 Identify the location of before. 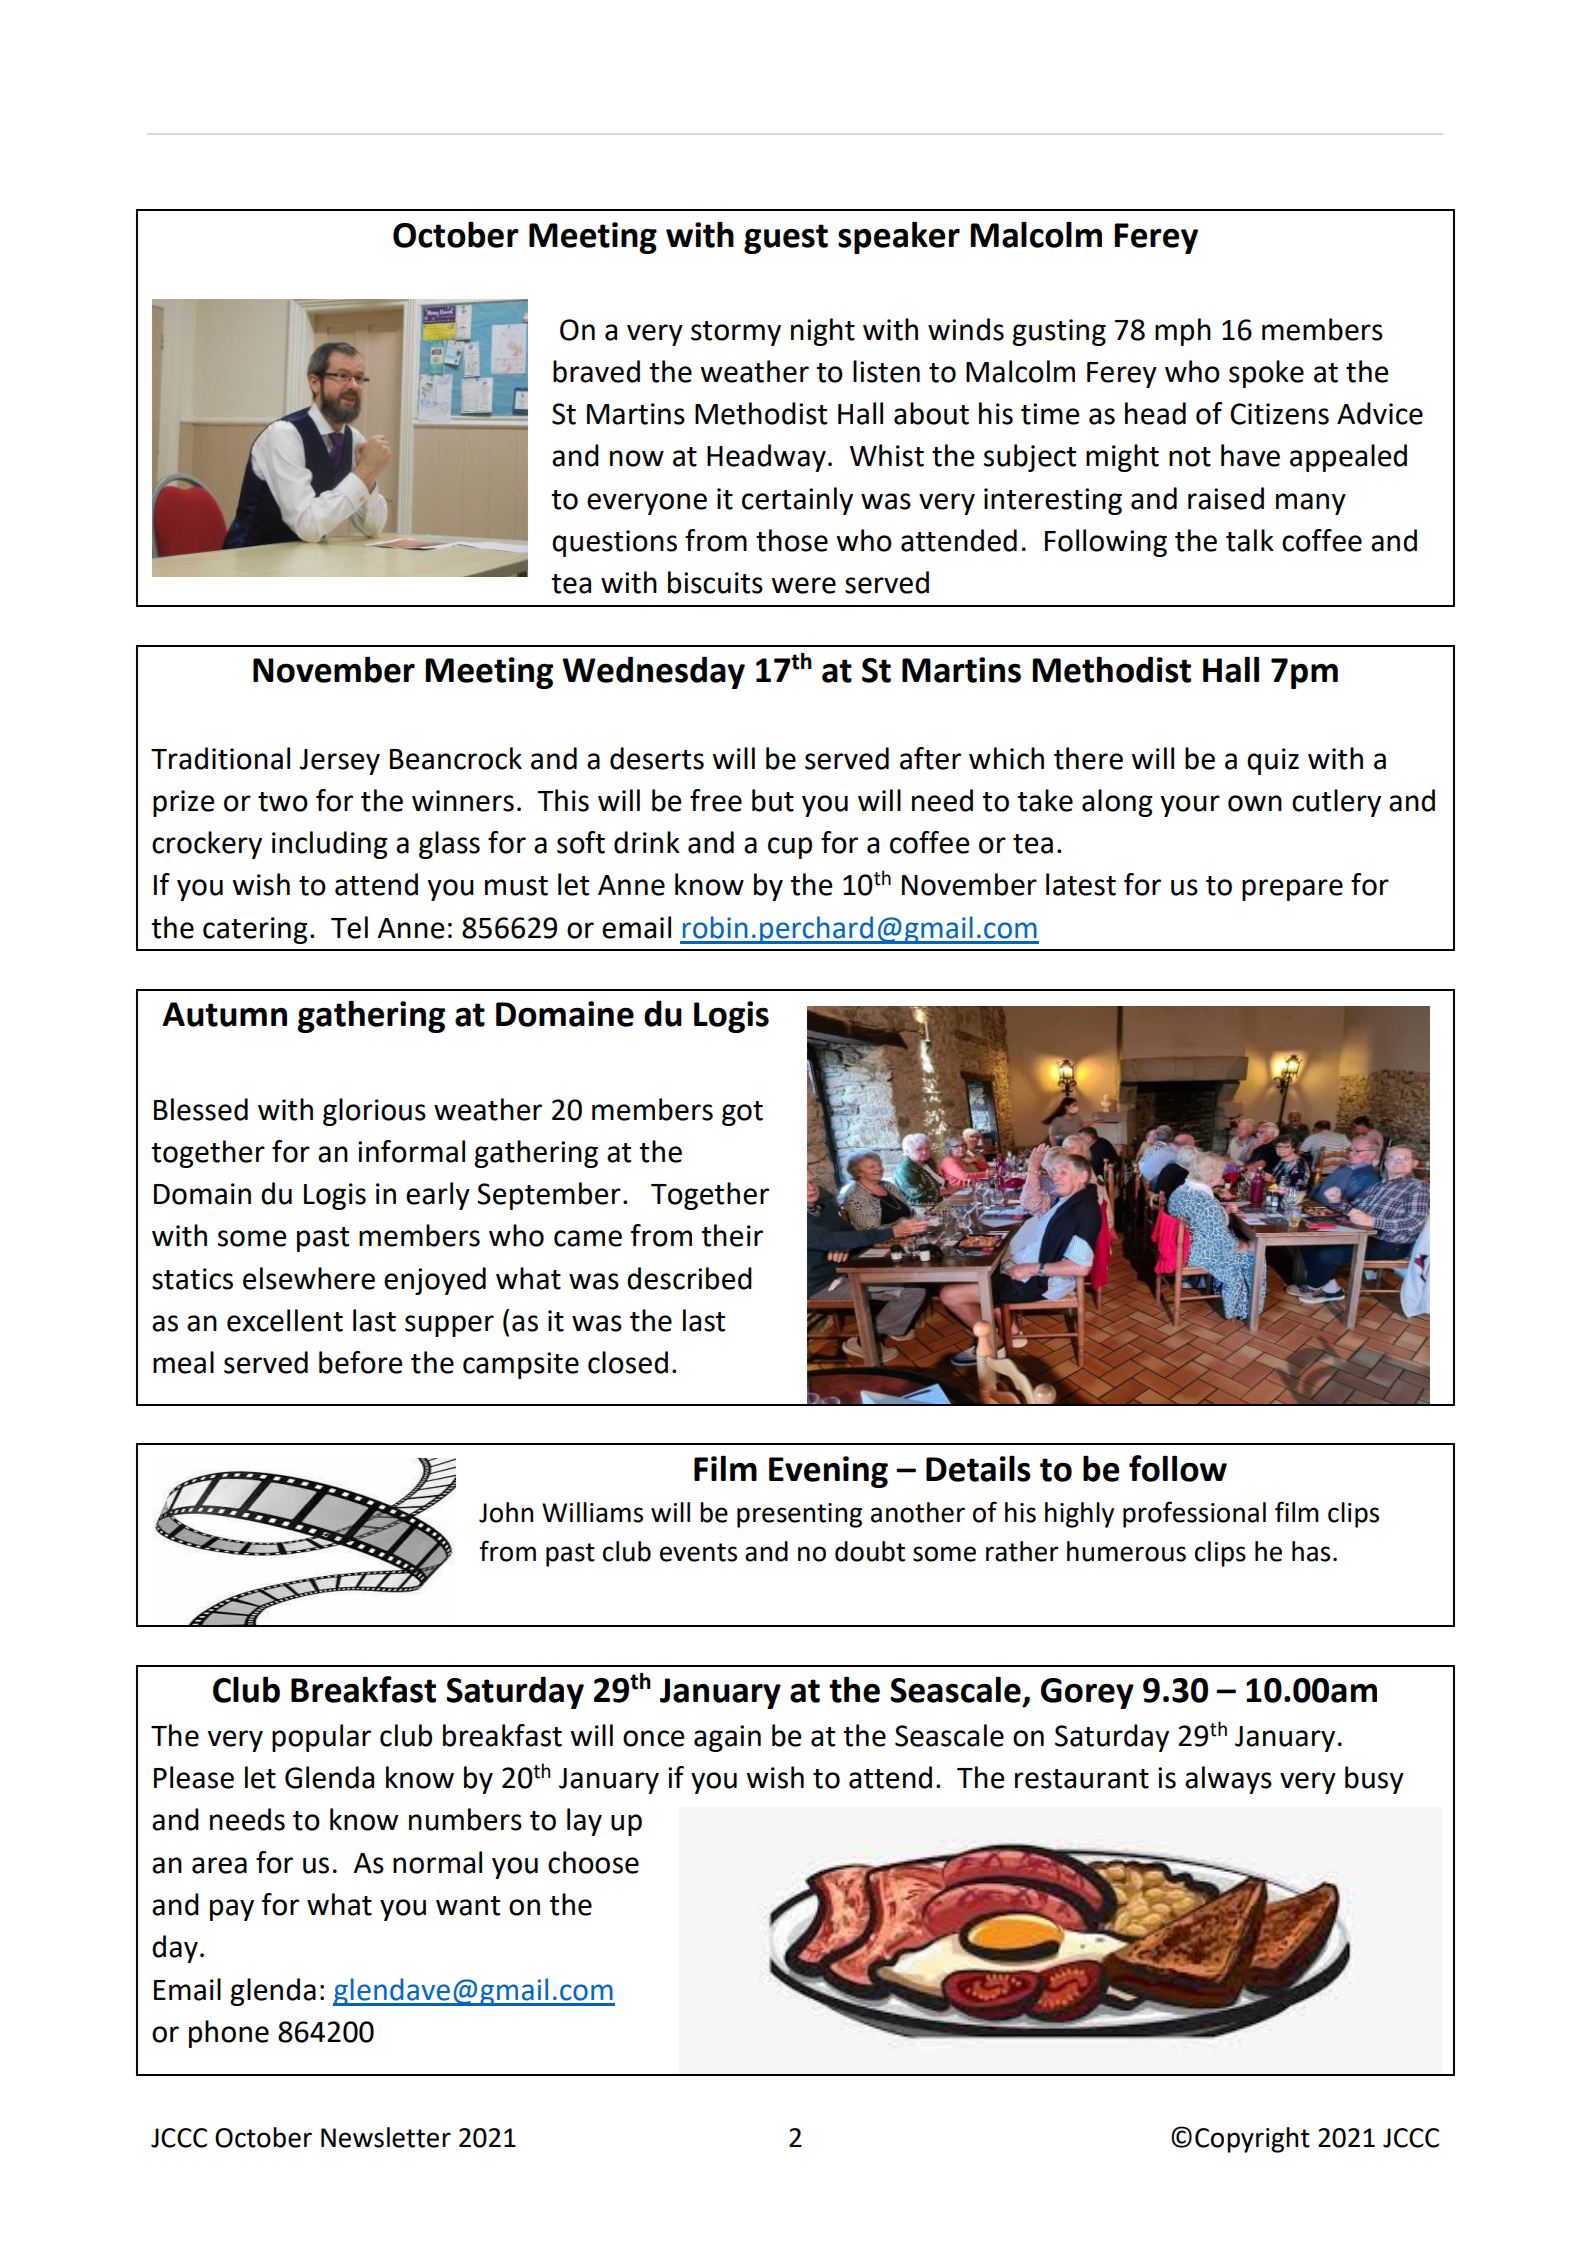
(361, 1362).
